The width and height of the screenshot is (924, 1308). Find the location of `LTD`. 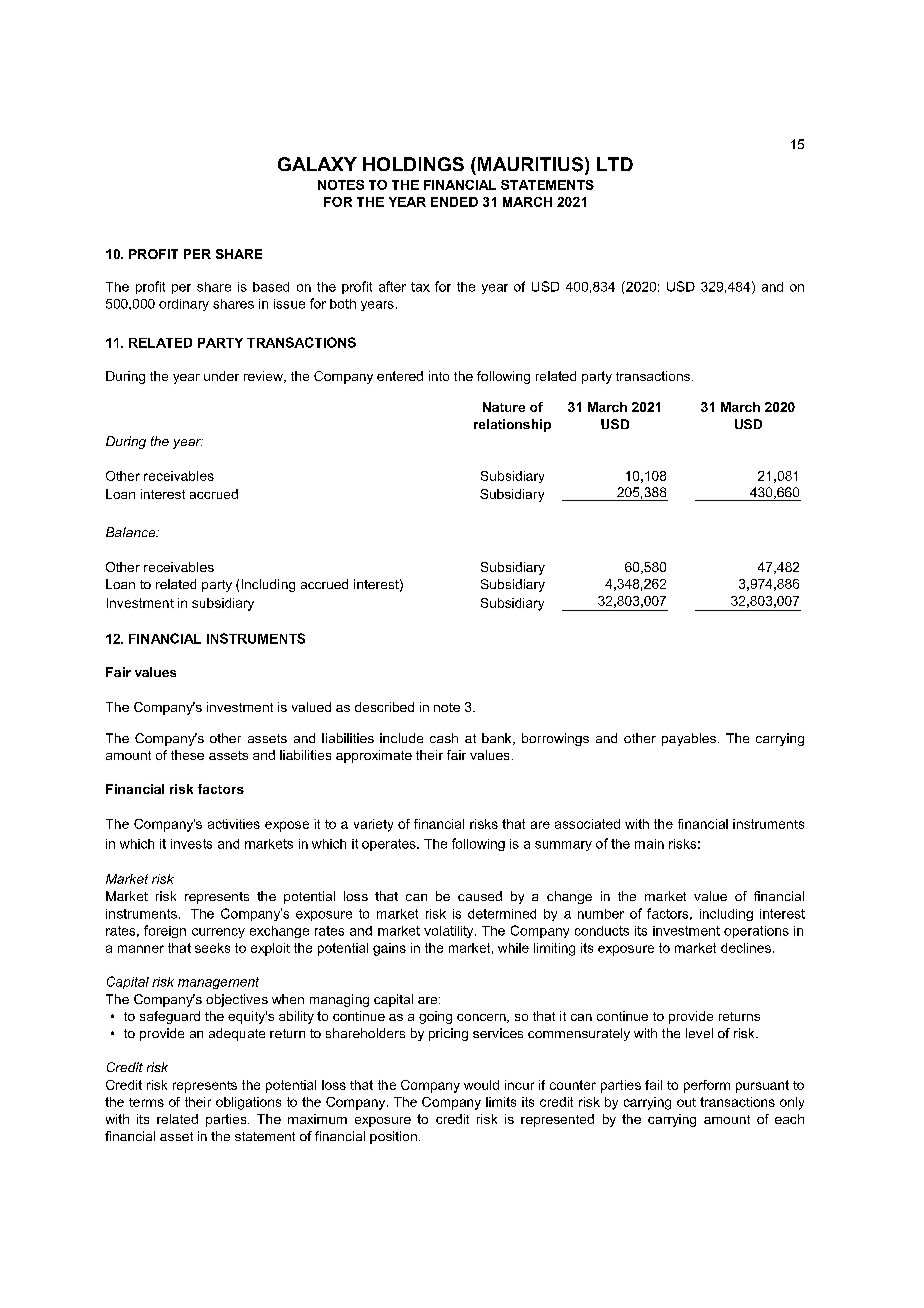

LTD is located at coordinates (615, 164).
